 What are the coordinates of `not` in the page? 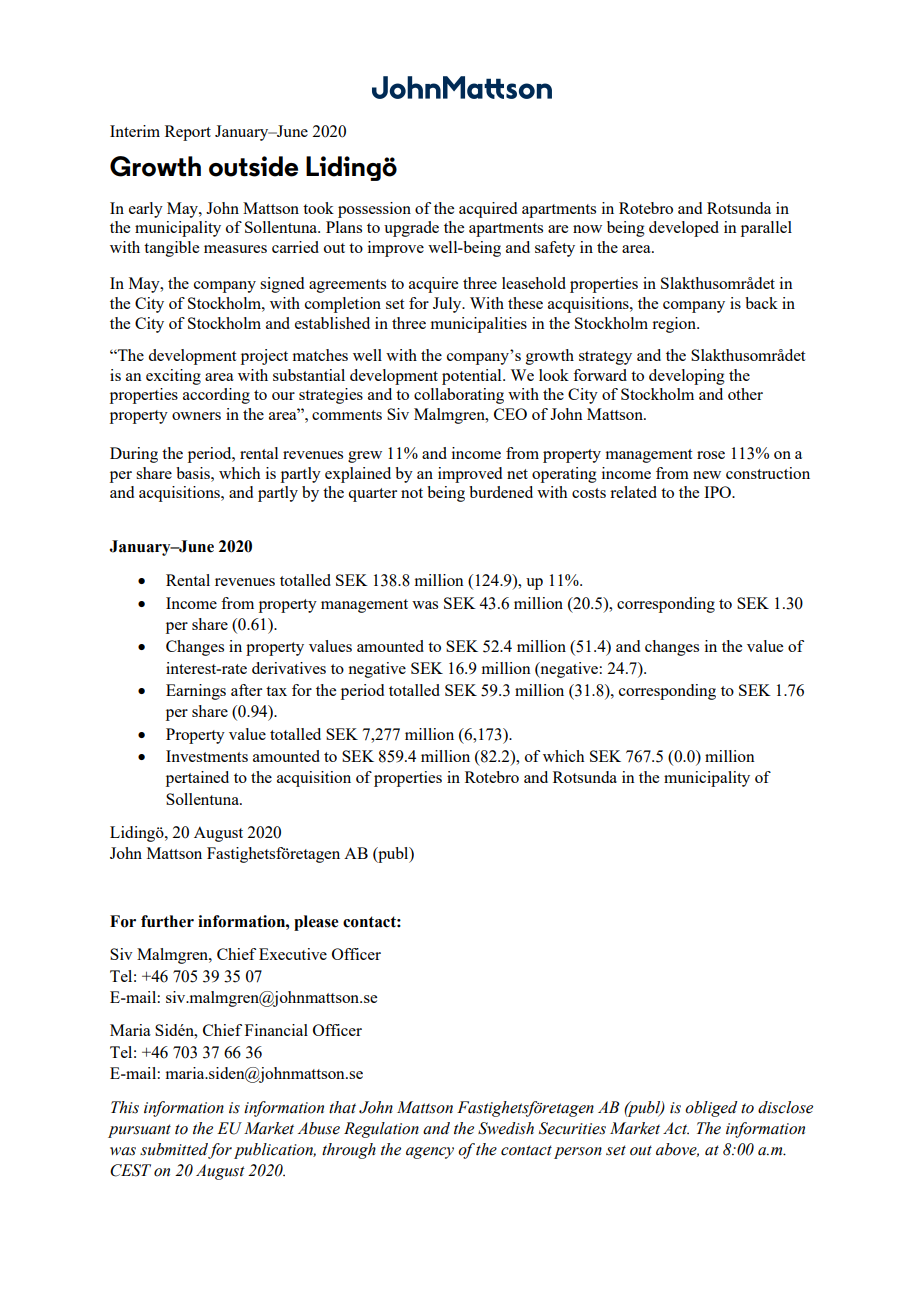 It's located at (412, 493).
